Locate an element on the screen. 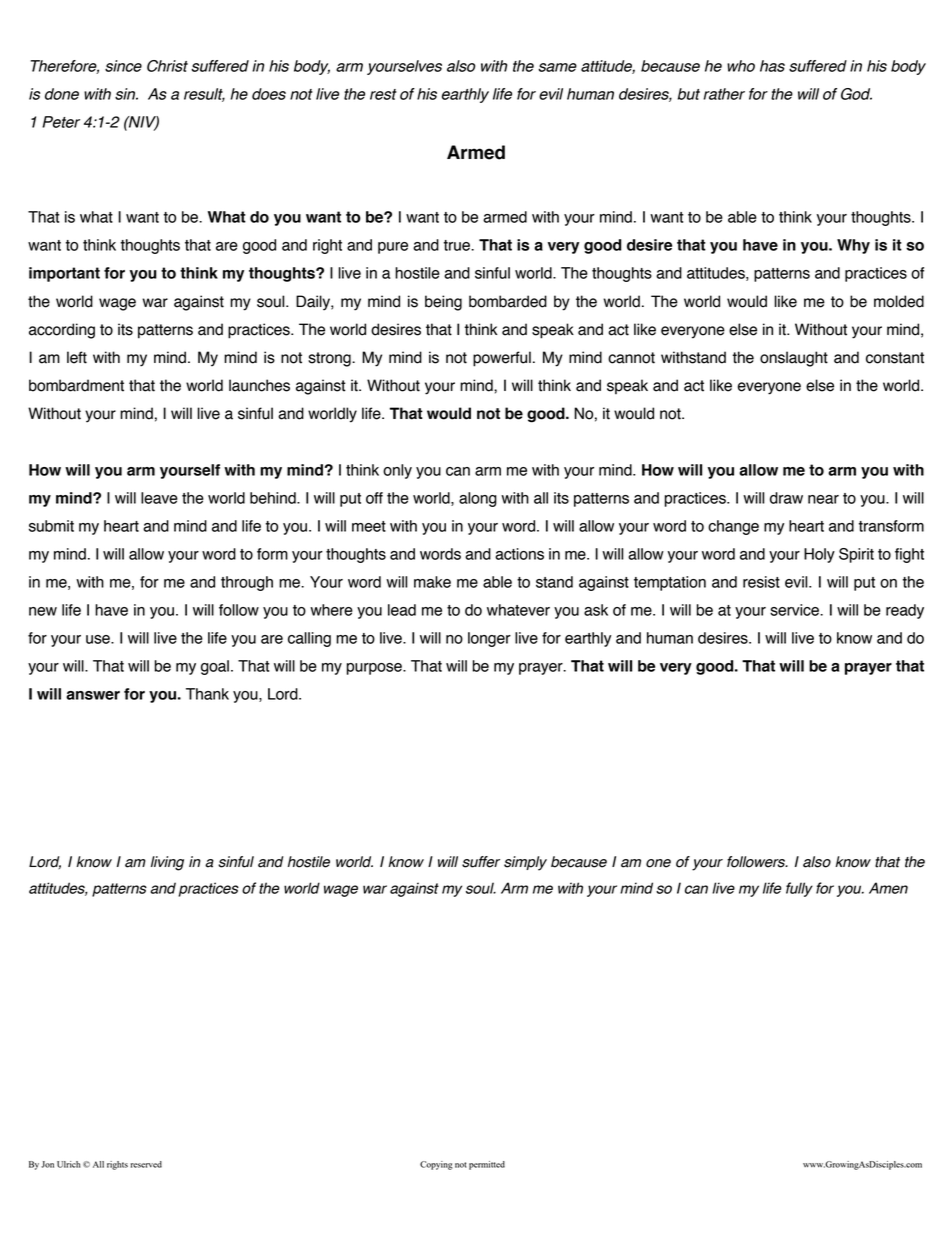  new is located at coordinates (43, 611).
